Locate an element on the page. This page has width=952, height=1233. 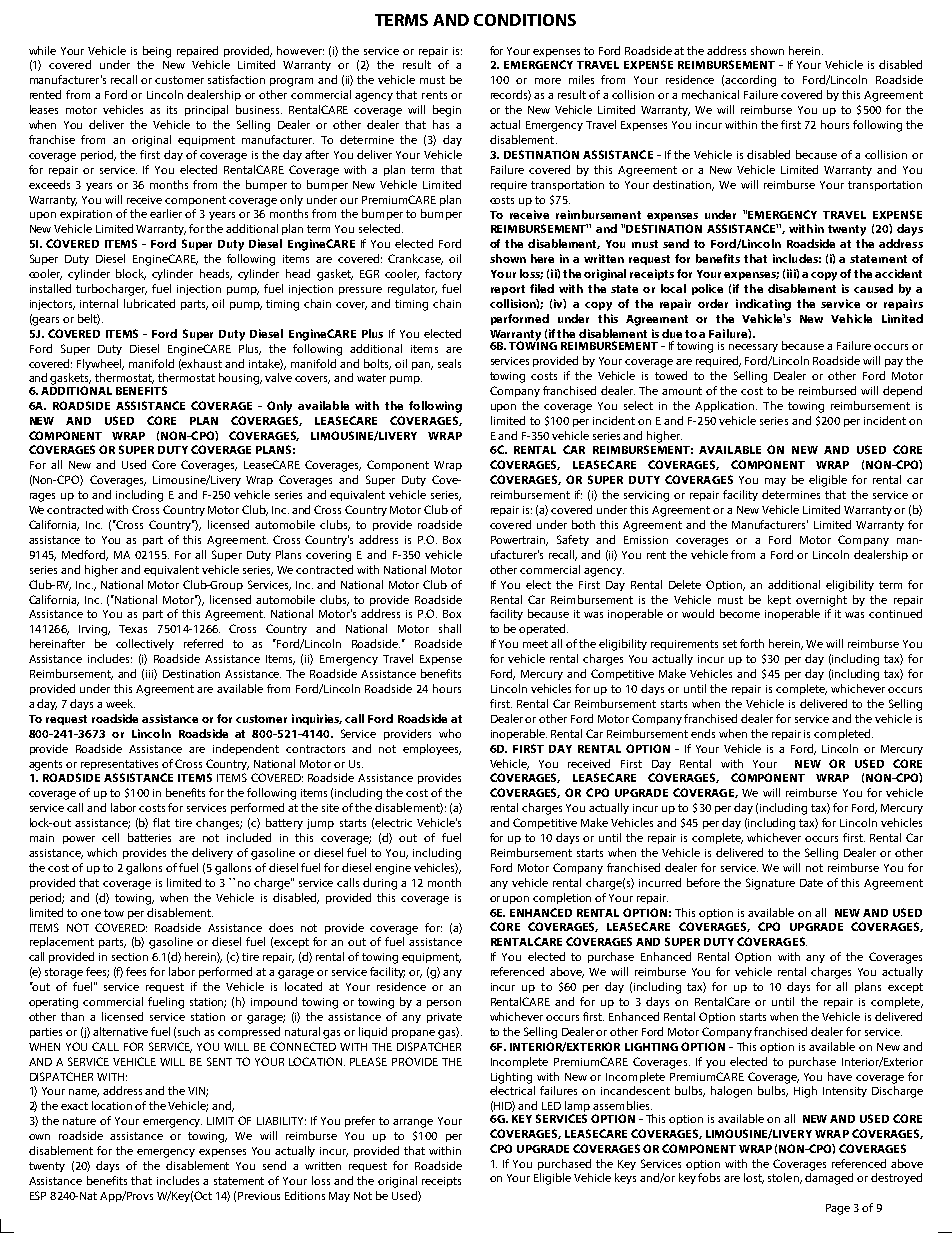
ESP is located at coordinates (38, 1195).
